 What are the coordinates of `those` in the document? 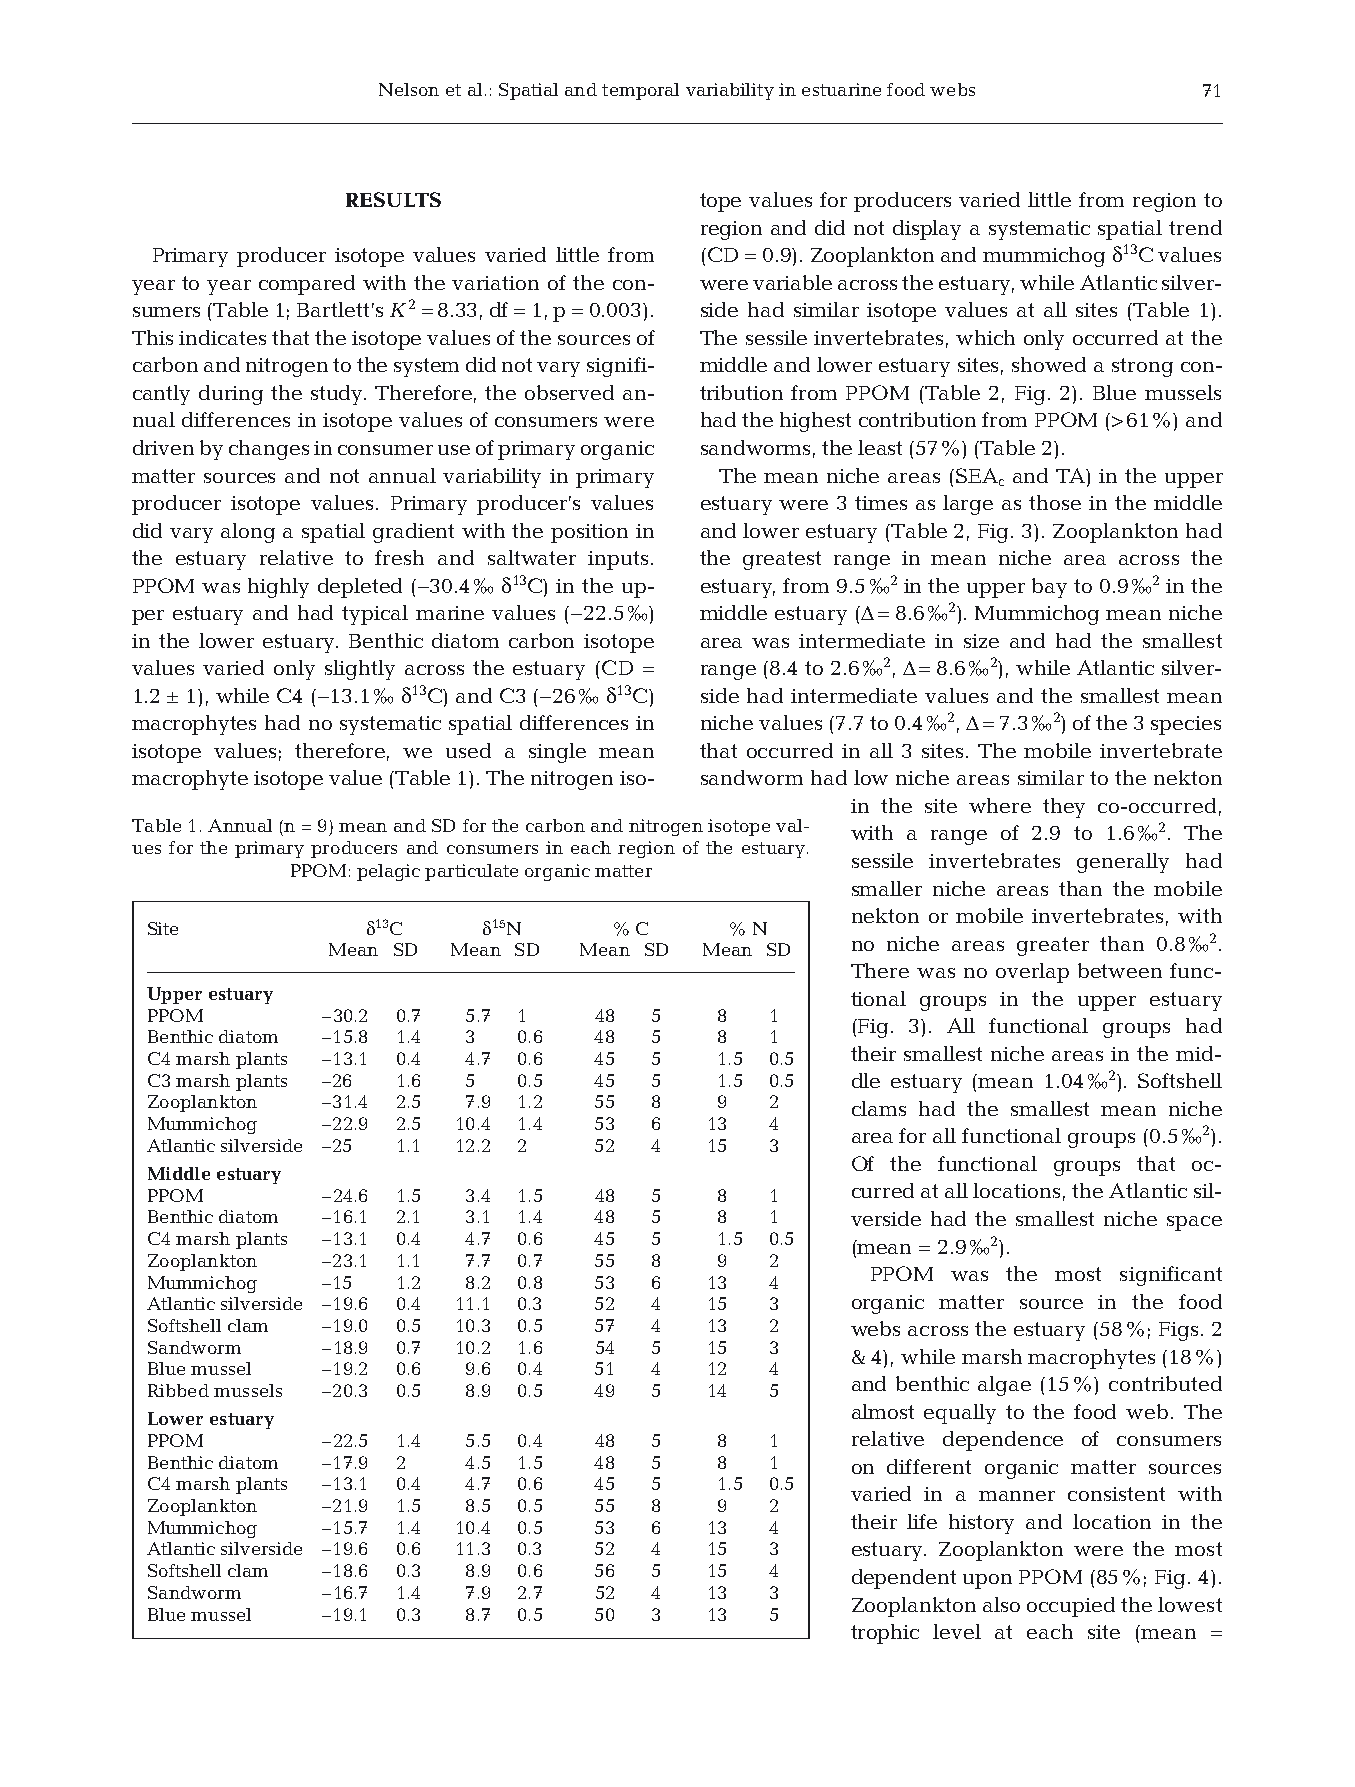 It's located at (1055, 502).
